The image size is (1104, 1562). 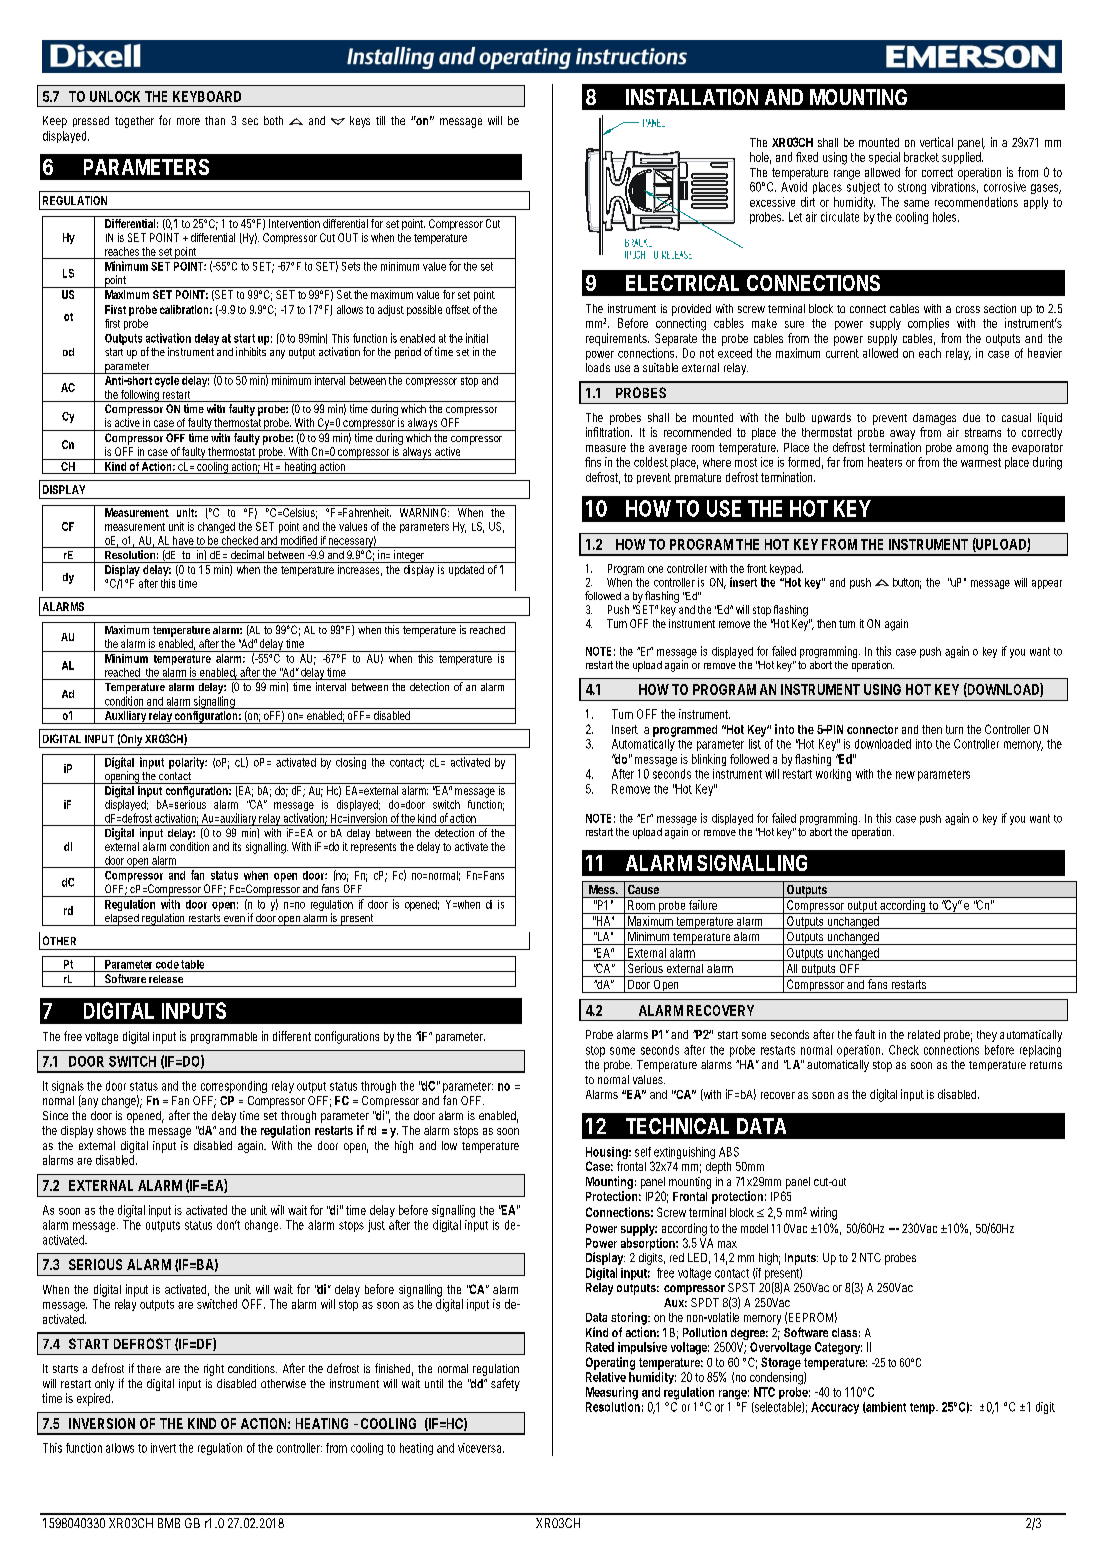 What do you see at coordinates (835, 1408) in the image?
I see `Accuracy` at bounding box center [835, 1408].
